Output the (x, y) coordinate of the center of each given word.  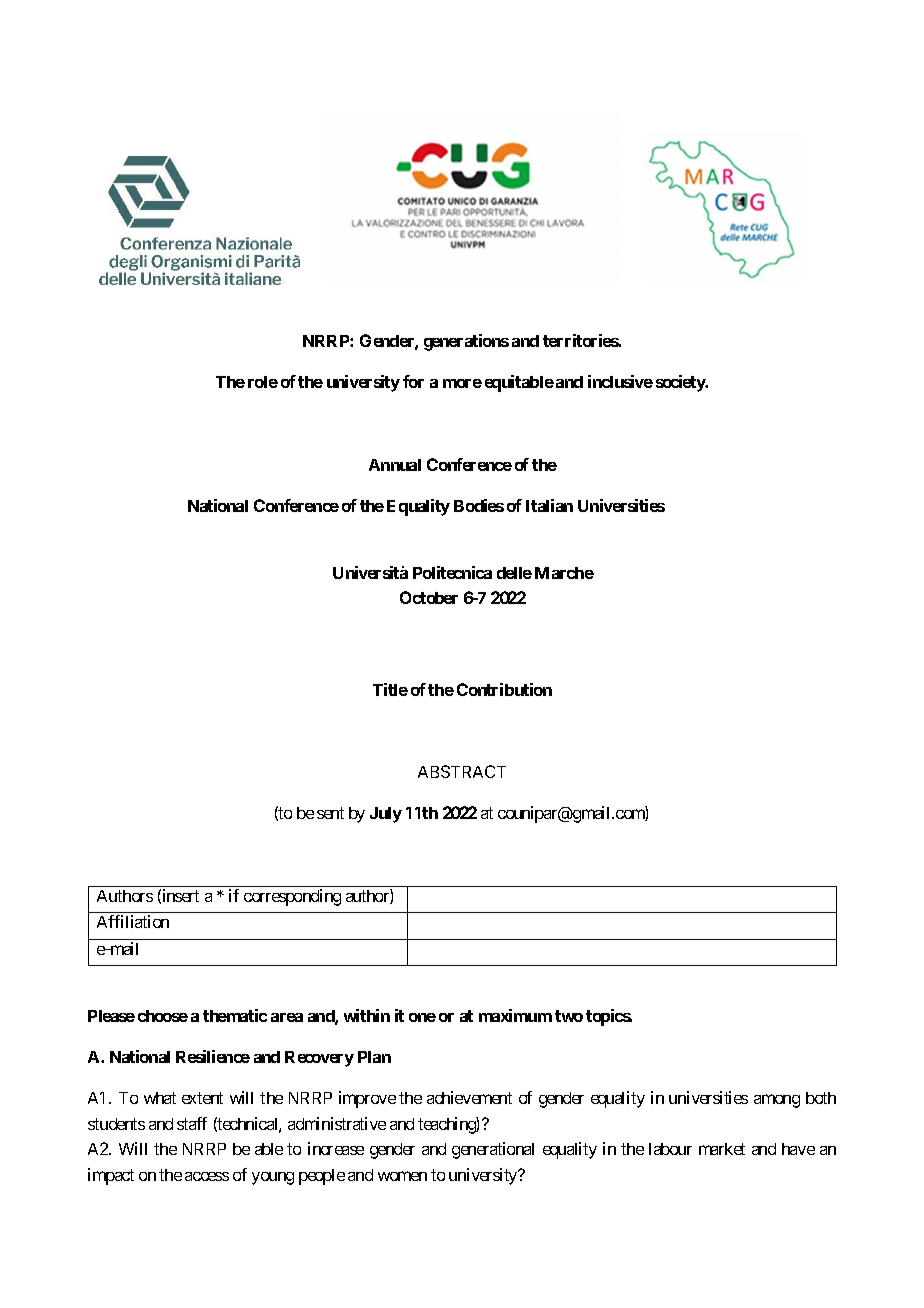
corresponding (292, 897)
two (569, 1016)
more (462, 383)
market (722, 1149)
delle (514, 573)
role (263, 382)
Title (390, 689)
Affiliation (133, 921)
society (681, 383)
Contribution (504, 689)
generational (493, 1150)
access (207, 1176)
